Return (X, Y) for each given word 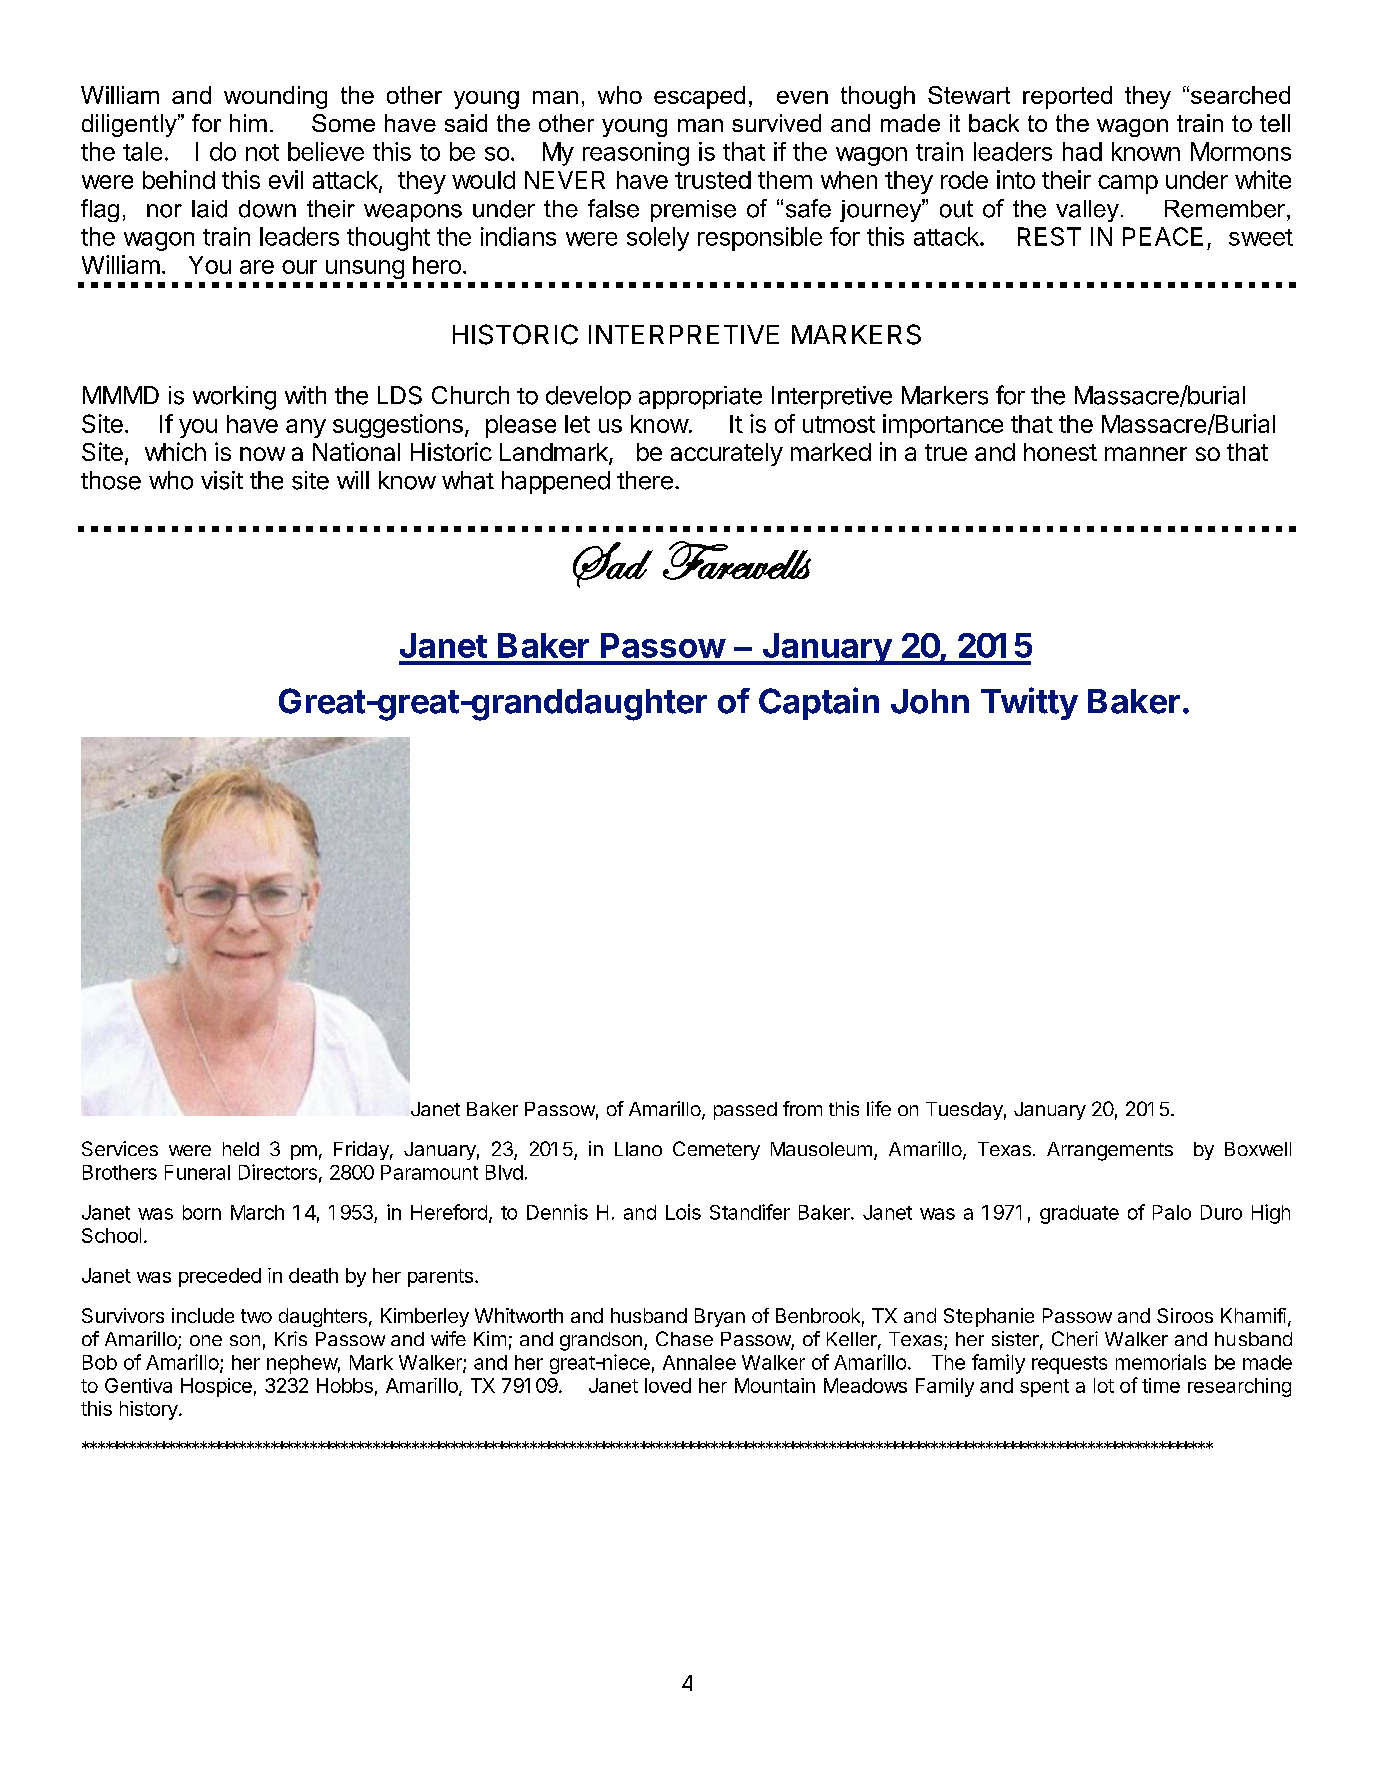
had (1082, 151)
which (175, 451)
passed (745, 1111)
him (248, 123)
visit (222, 480)
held (241, 1149)
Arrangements (1110, 1151)
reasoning (636, 154)
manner (1146, 454)
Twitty (1029, 703)
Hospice (216, 1387)
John (930, 701)
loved (668, 1385)
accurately (727, 454)
